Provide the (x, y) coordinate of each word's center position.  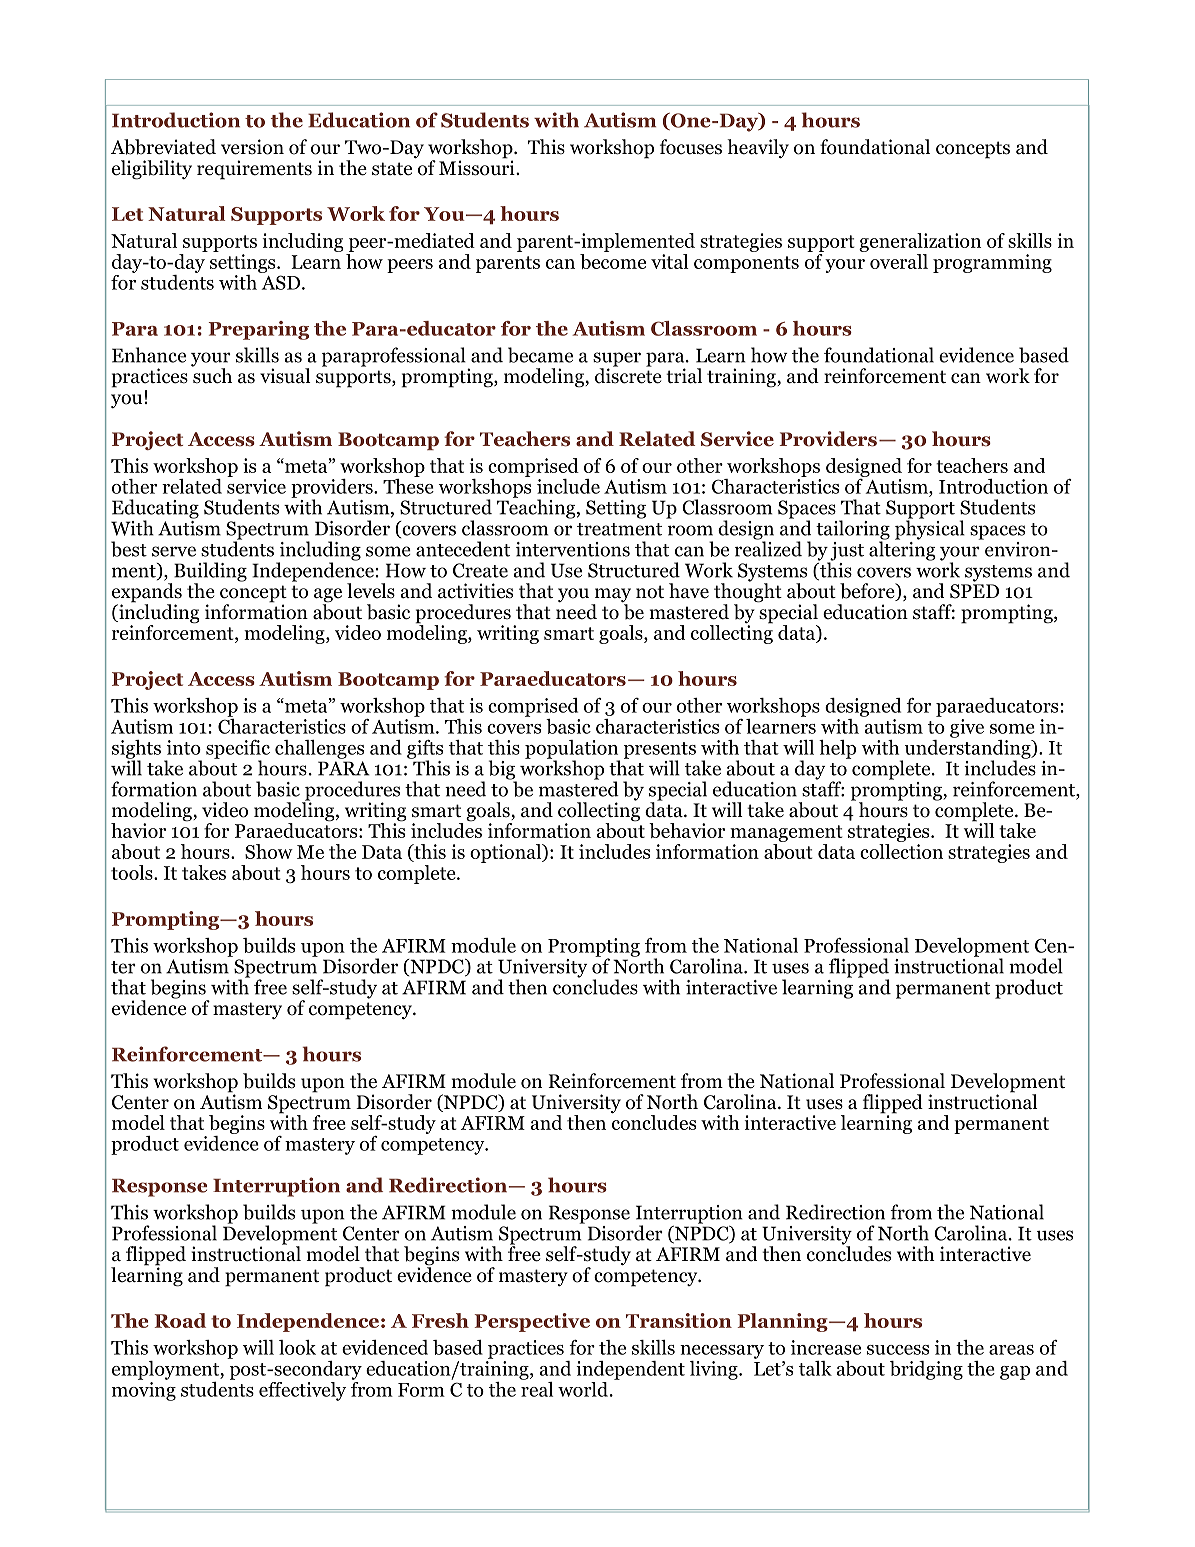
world (584, 1389)
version (252, 147)
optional (506, 853)
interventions (573, 549)
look (297, 1347)
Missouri (478, 167)
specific (238, 750)
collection (901, 850)
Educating (155, 510)
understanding (967, 749)
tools (133, 872)
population (572, 750)
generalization (920, 242)
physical (930, 529)
